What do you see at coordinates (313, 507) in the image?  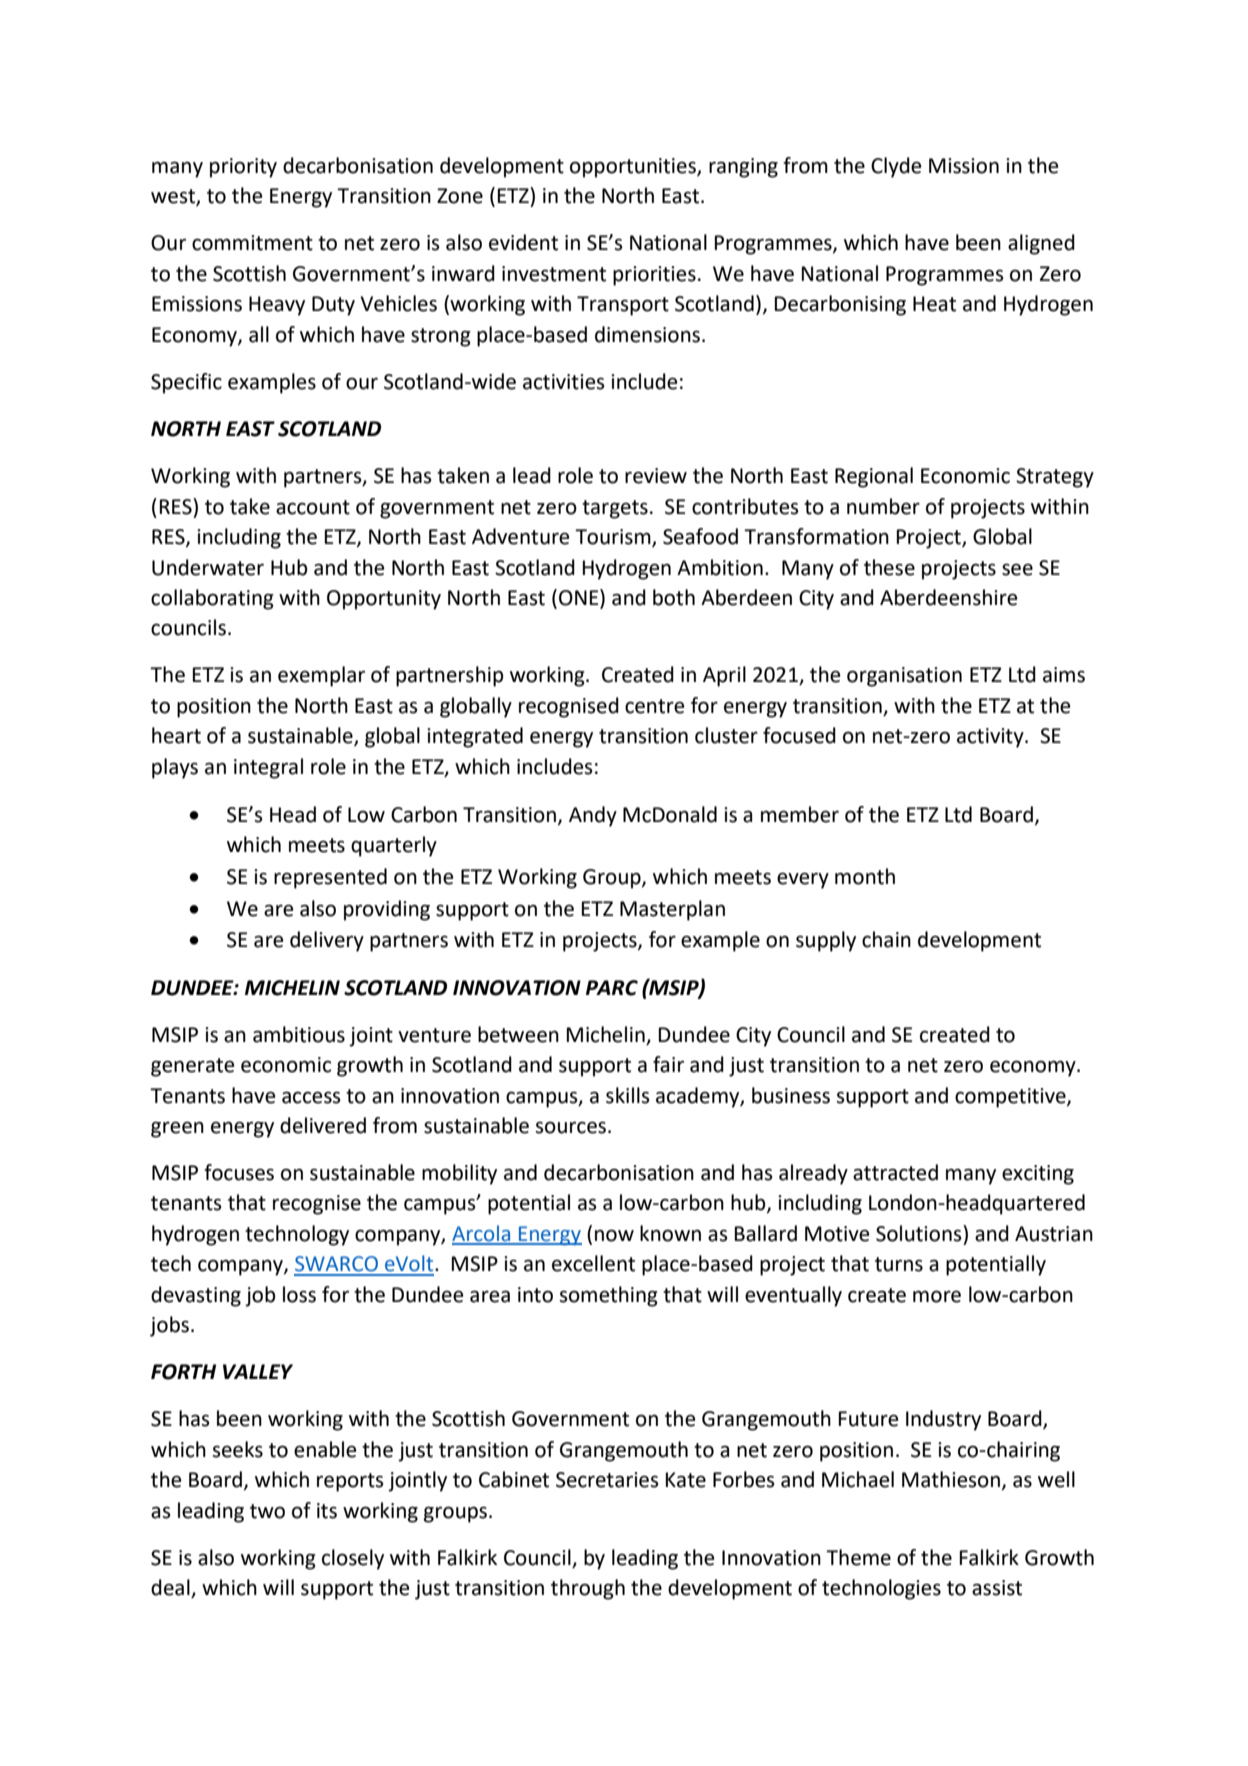 I see `account` at bounding box center [313, 507].
